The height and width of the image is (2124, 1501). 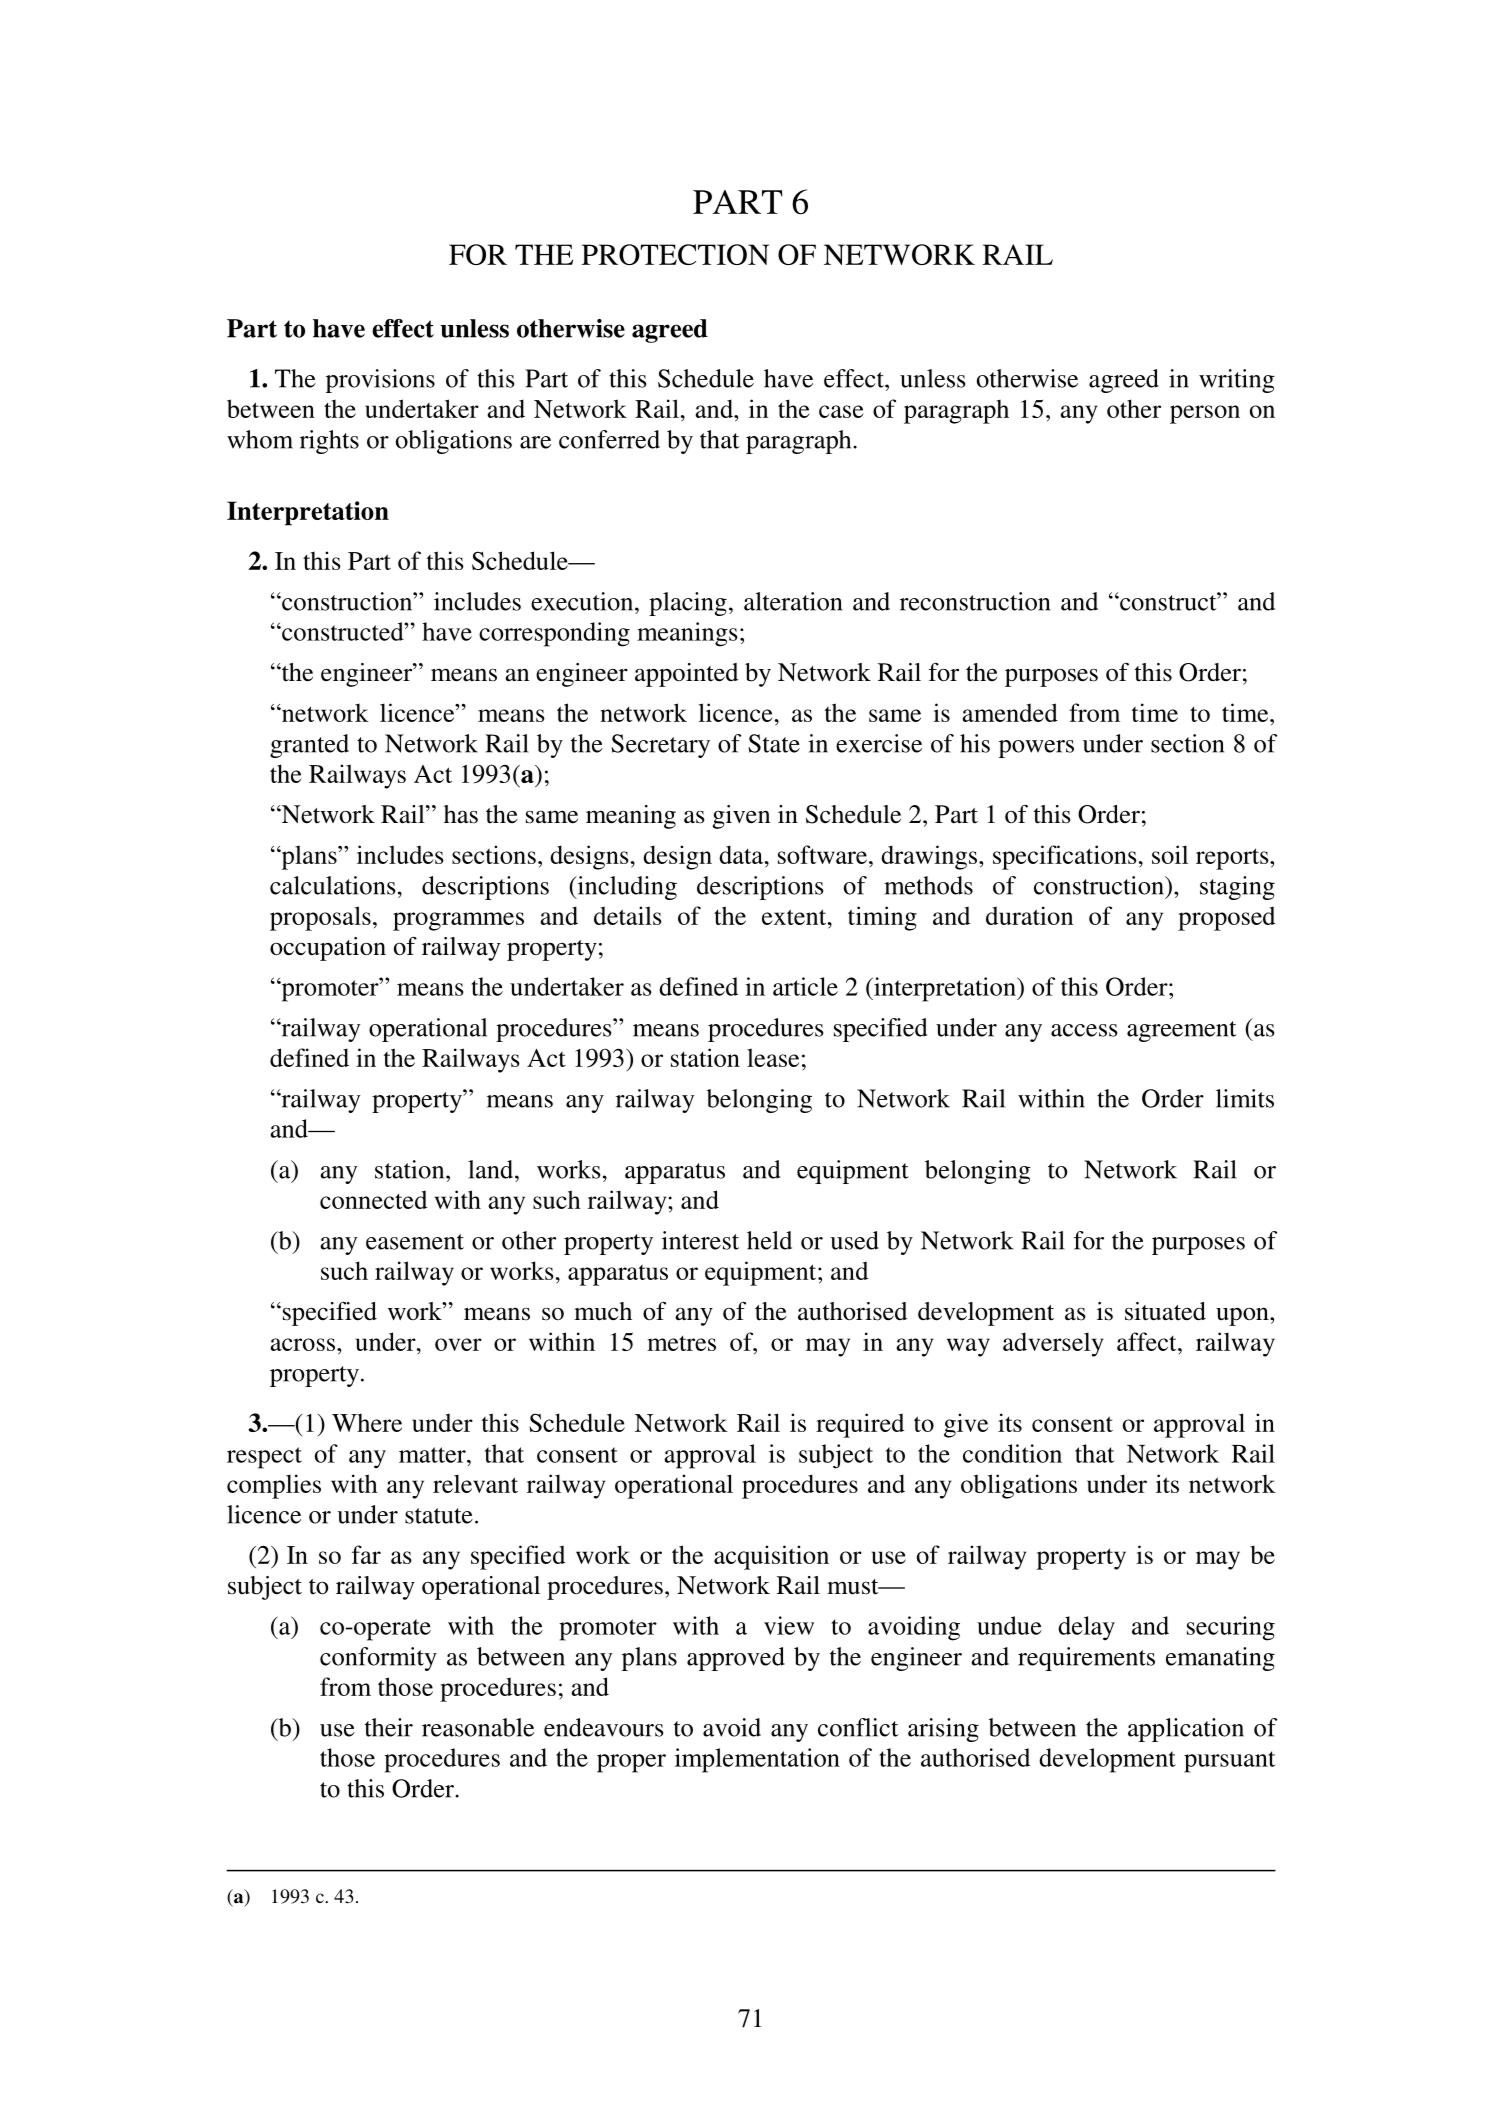 I want to click on alteration, so click(x=793, y=601).
